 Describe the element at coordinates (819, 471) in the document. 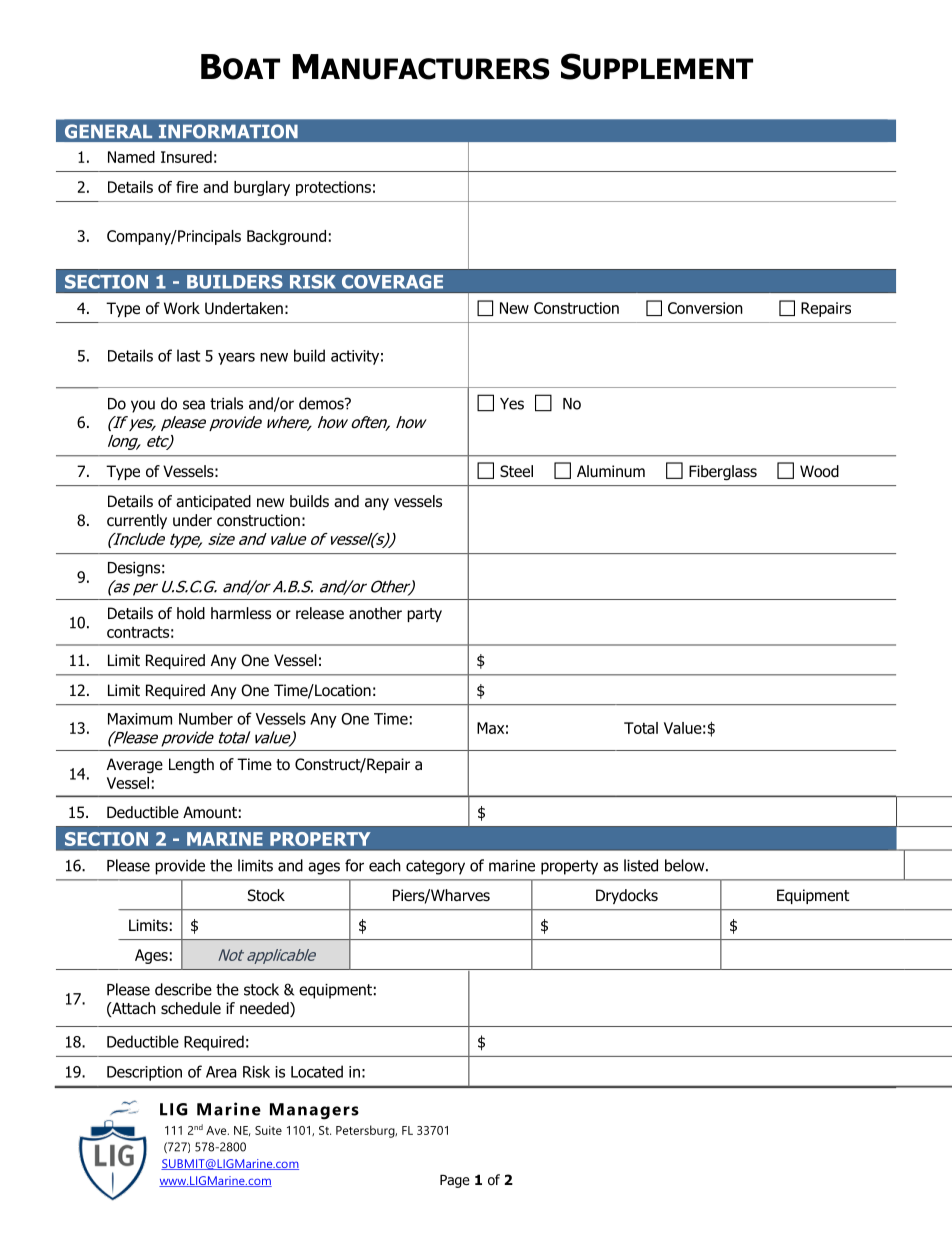

I see `Wood` at that location.
